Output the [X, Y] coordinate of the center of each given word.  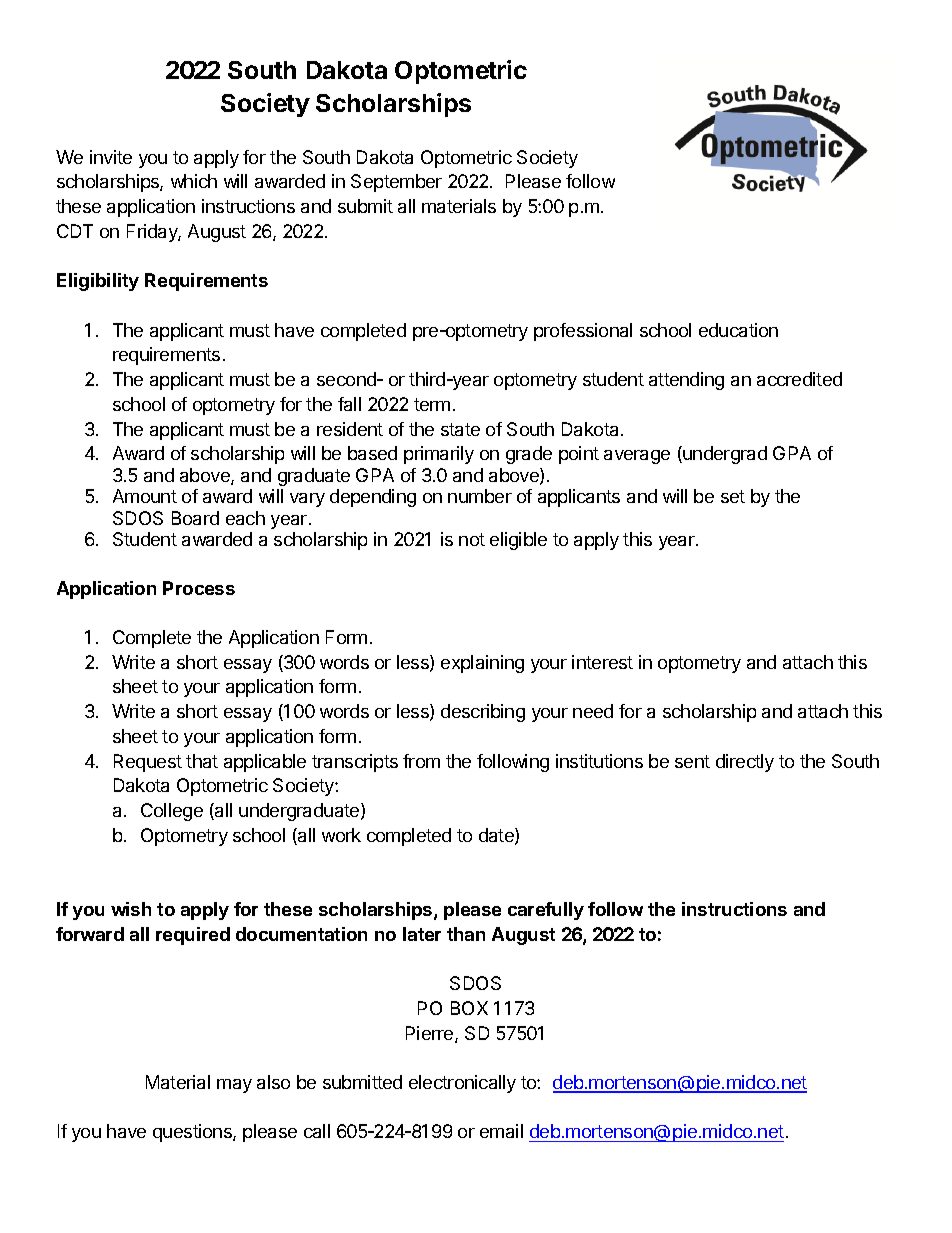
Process [199, 588]
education [738, 330]
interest [602, 662]
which [194, 181]
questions [193, 1133]
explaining [482, 664]
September [396, 183]
